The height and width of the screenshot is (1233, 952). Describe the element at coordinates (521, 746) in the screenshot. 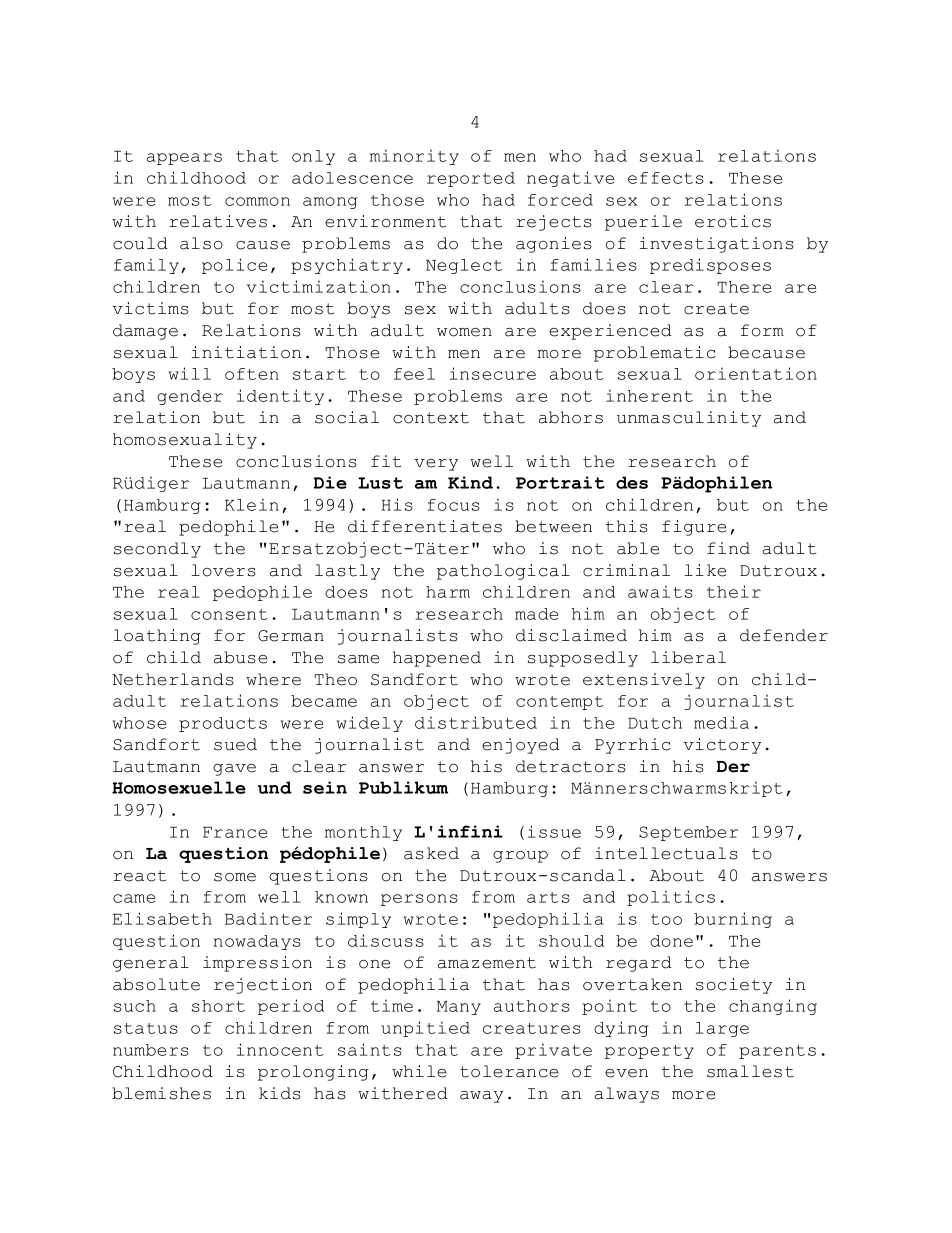

I see `enjoyed` at that location.
